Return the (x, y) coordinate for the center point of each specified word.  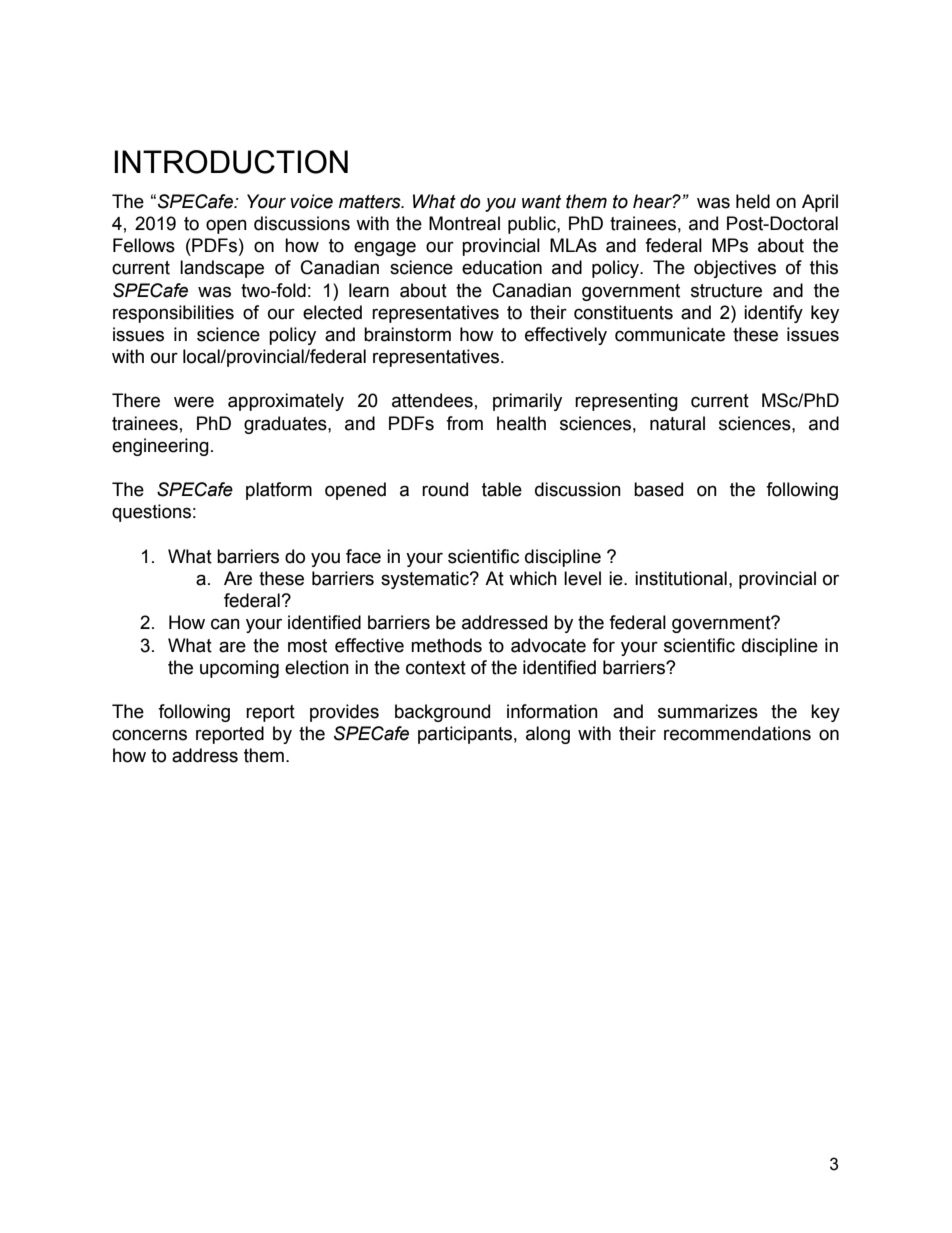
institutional (681, 578)
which (533, 578)
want (541, 202)
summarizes (708, 711)
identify (773, 314)
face (363, 556)
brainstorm (407, 334)
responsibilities (173, 314)
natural (677, 423)
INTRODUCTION (231, 162)
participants (465, 735)
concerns (149, 735)
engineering (160, 447)
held (753, 201)
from (464, 423)
